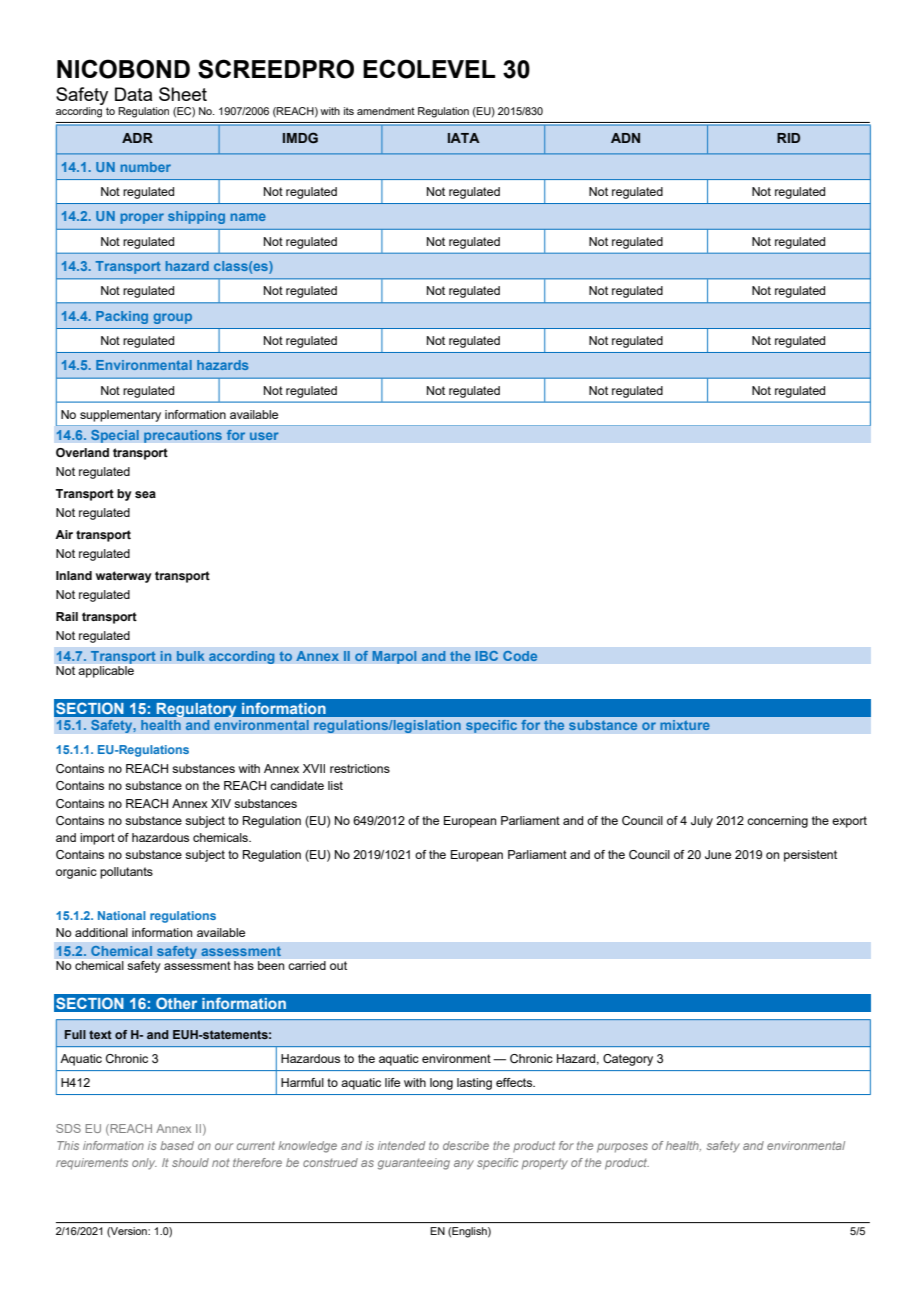  What do you see at coordinates (360, 768) in the page?
I see `restrictions` at bounding box center [360, 768].
